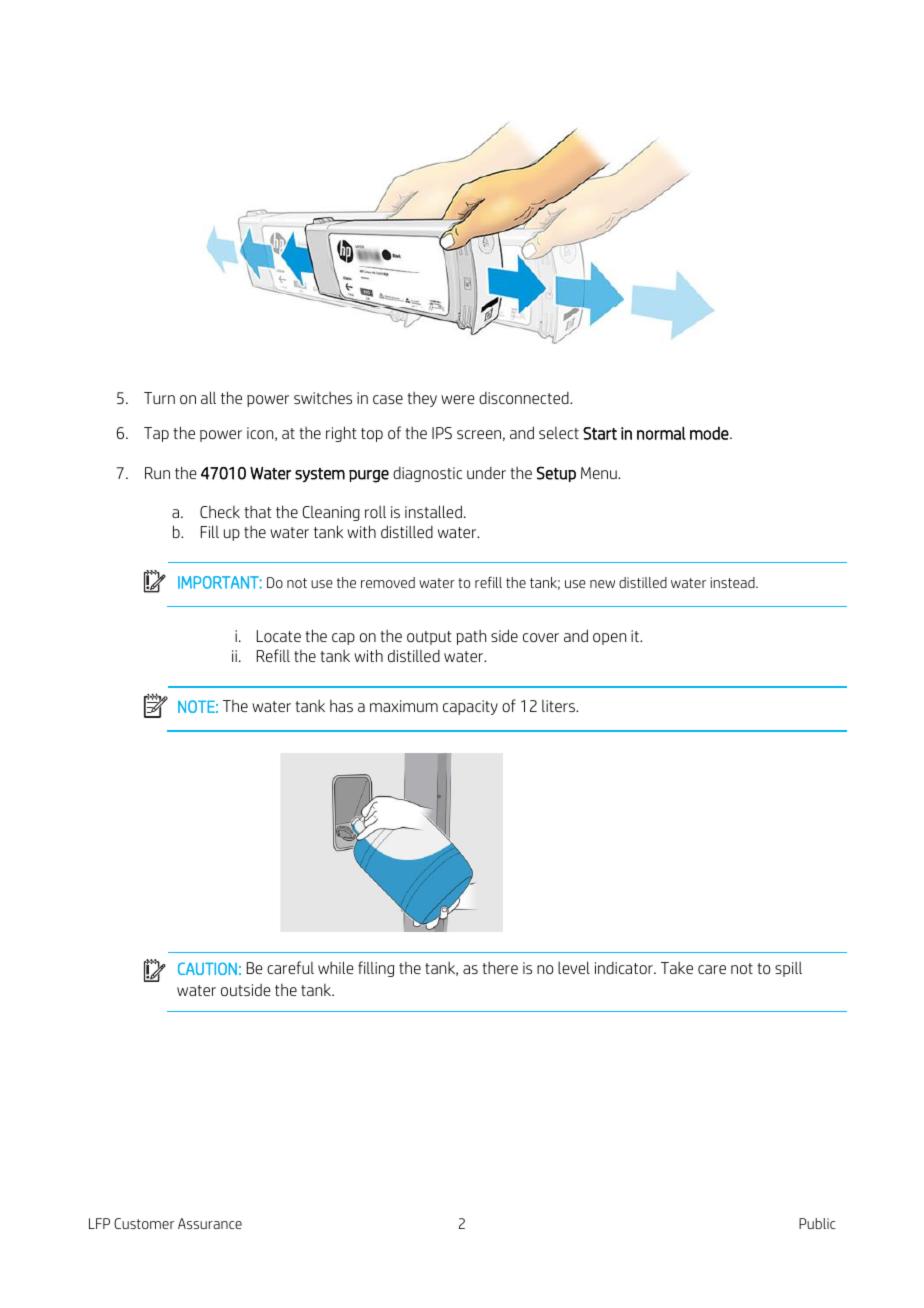 The height and width of the document is (1308, 924). What do you see at coordinates (210, 1223) in the document?
I see `Assurance` at bounding box center [210, 1223].
